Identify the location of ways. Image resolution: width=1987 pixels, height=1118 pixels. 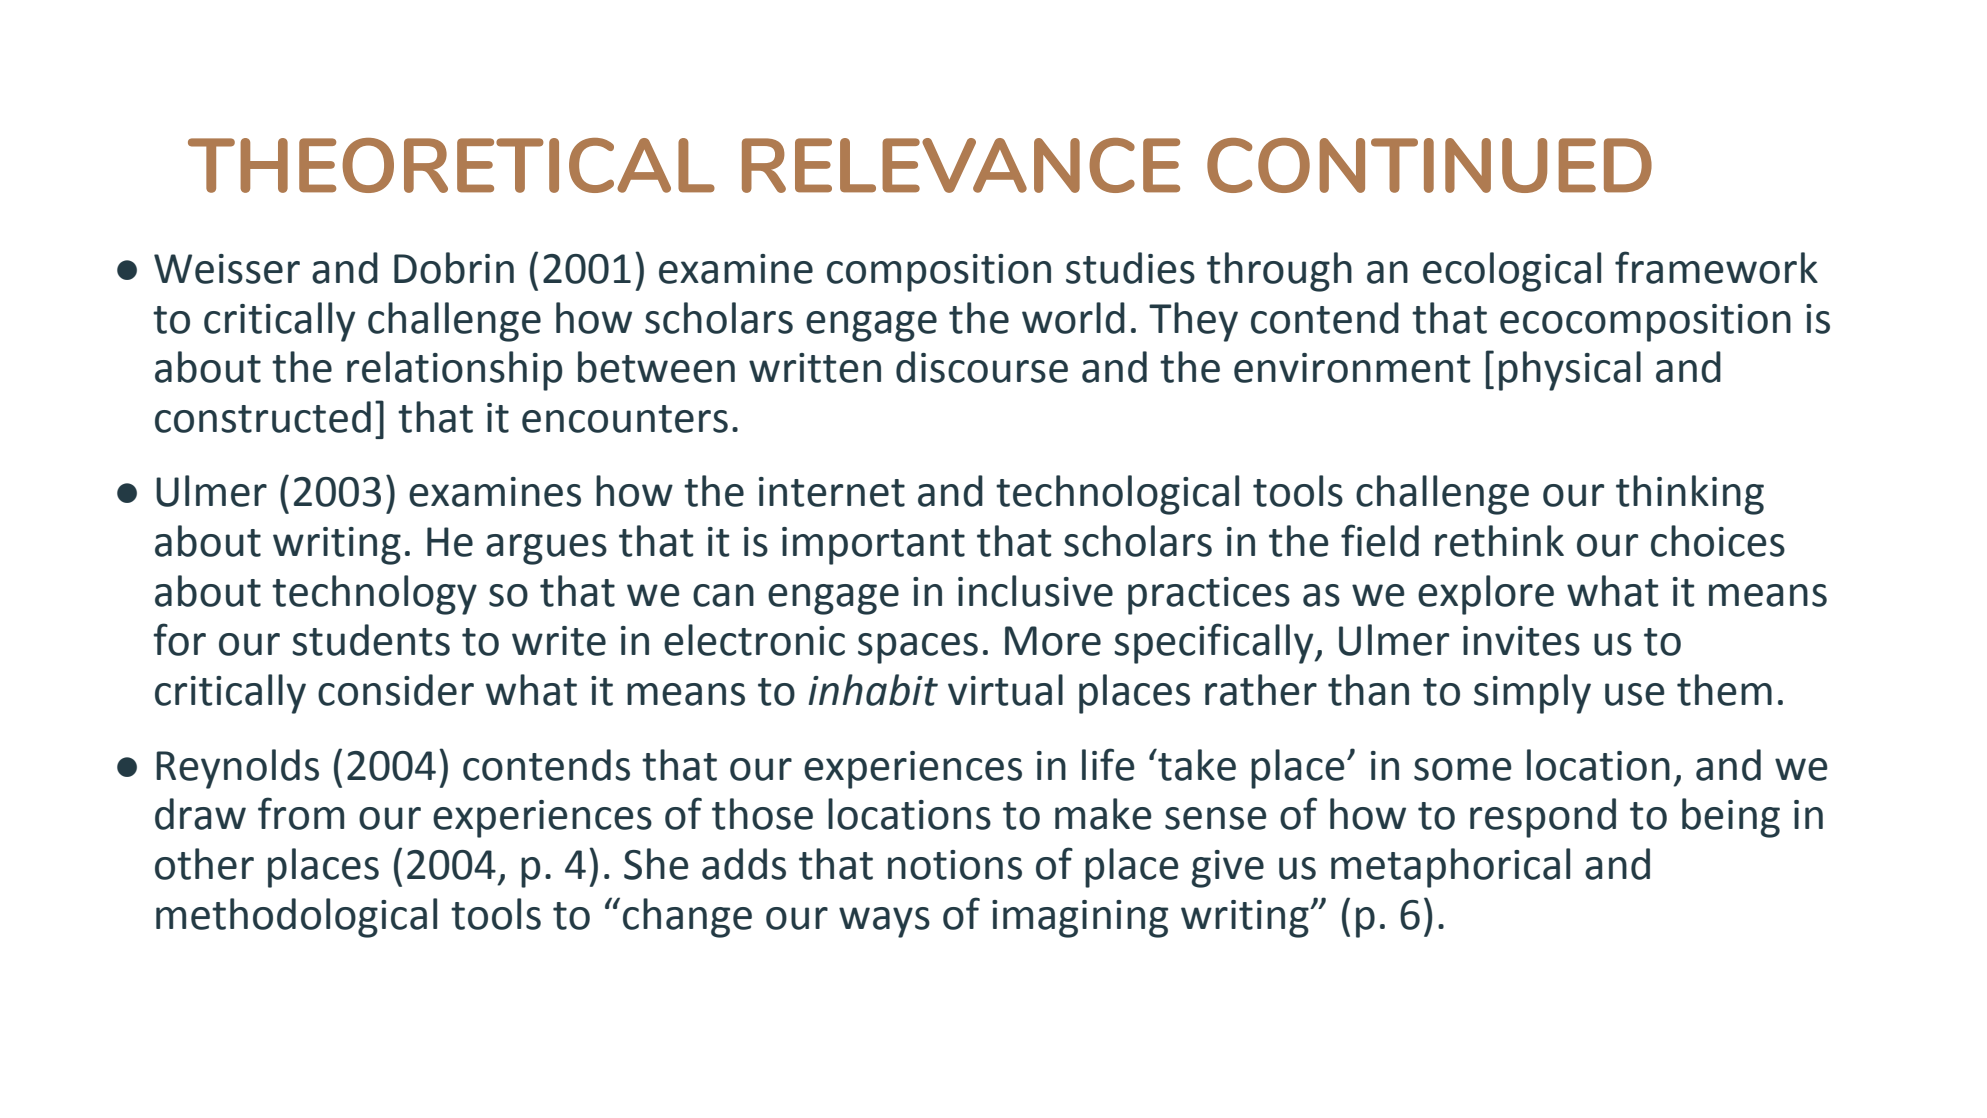
(884, 922).
